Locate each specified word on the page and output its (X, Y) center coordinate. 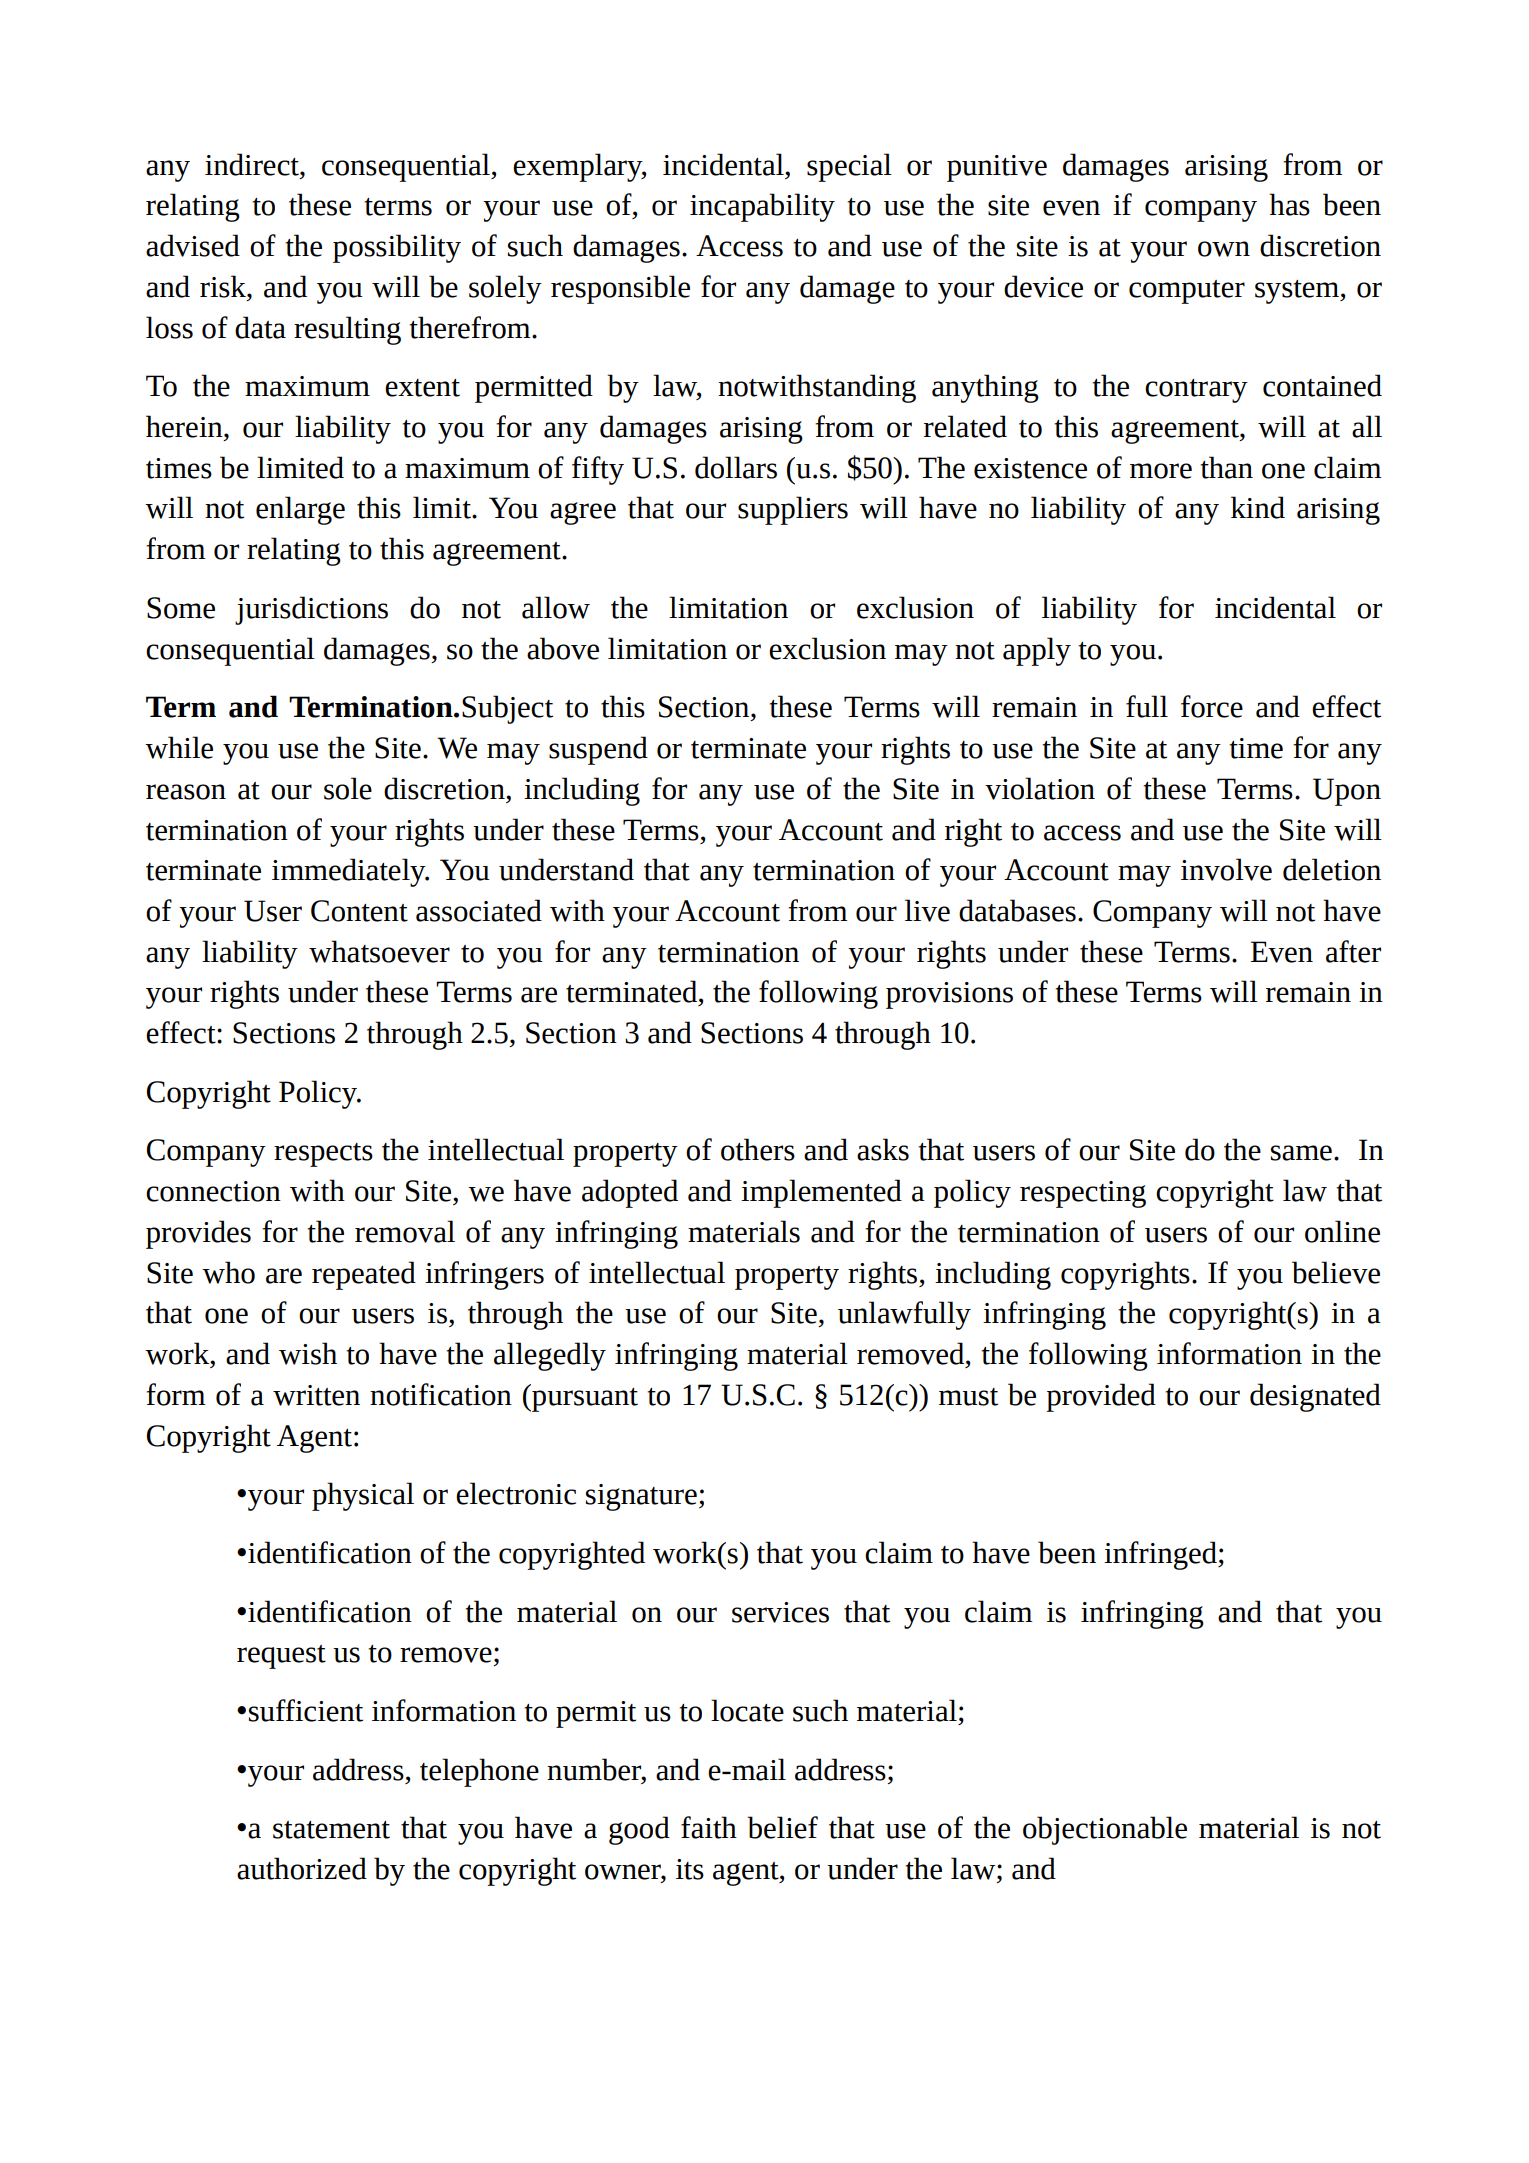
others (758, 1149)
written (316, 1395)
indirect (253, 164)
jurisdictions (311, 610)
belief (782, 1827)
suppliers (793, 510)
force (1212, 706)
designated (1315, 1397)
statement (331, 1830)
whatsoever (379, 951)
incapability (762, 207)
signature (641, 1497)
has (1289, 204)
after (1353, 951)
